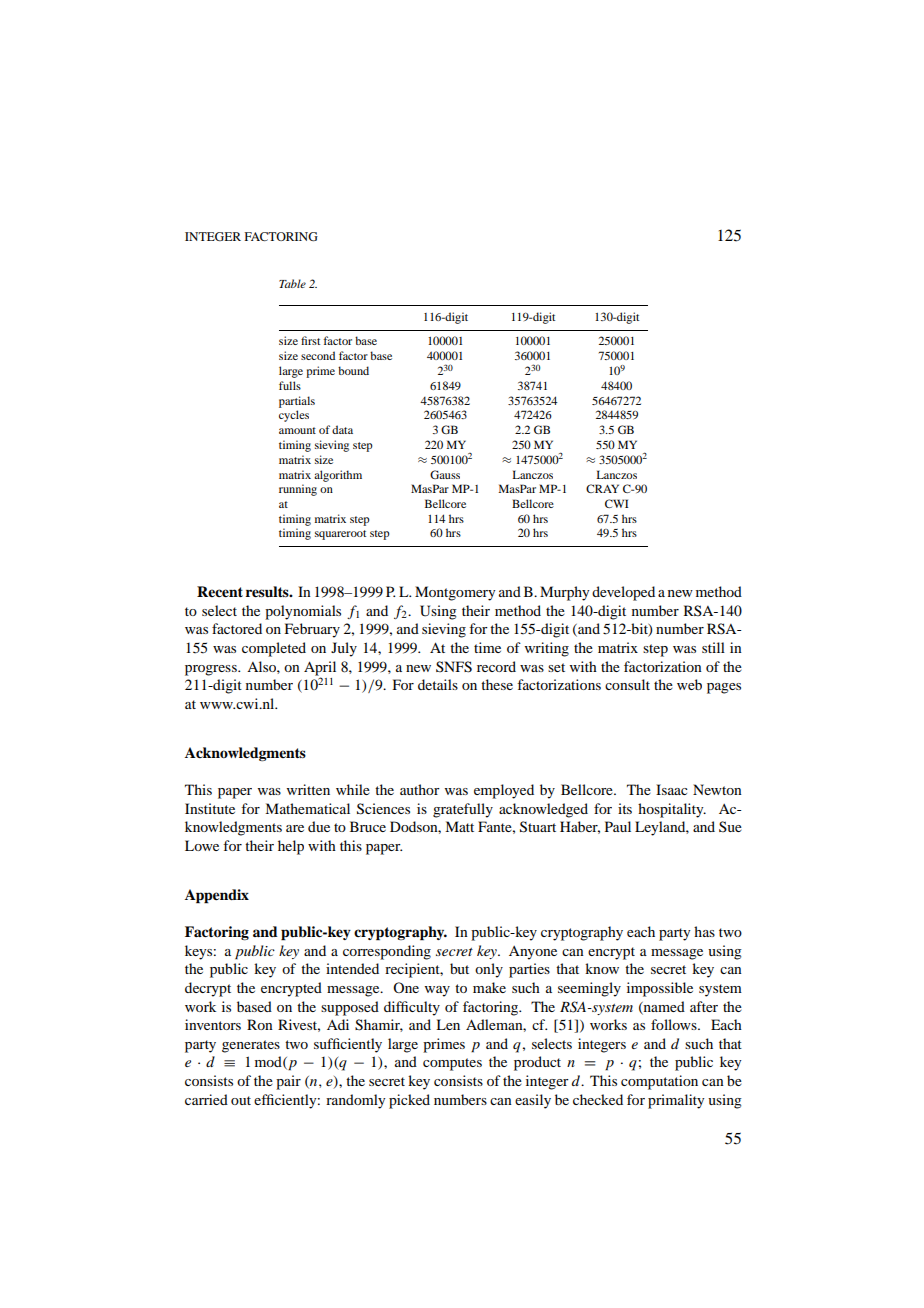  I want to click on Table, so click(292, 283).
